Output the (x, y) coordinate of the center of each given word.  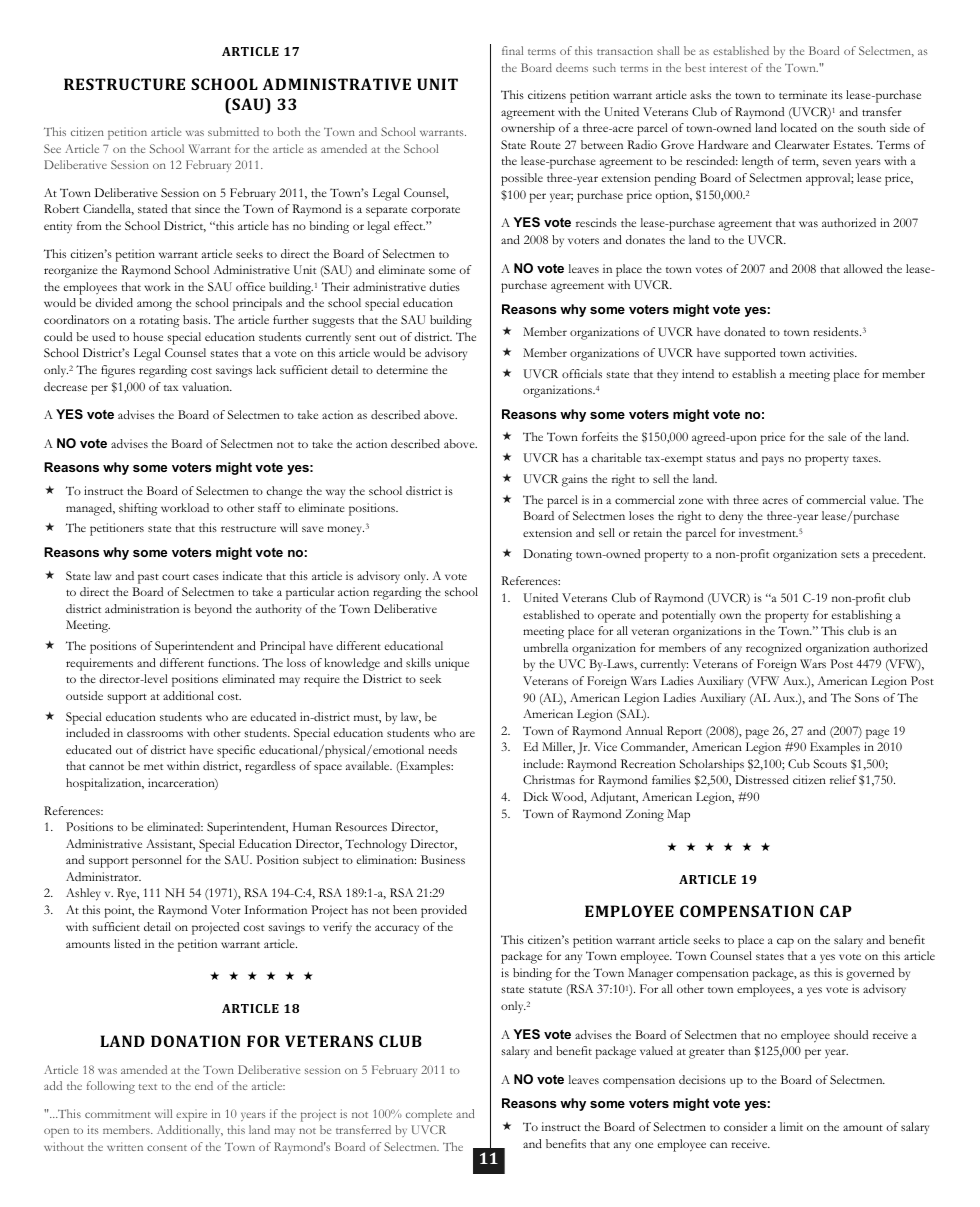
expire (191, 1117)
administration (142, 608)
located (799, 127)
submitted (233, 131)
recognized (774, 649)
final (512, 50)
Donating (547, 555)
